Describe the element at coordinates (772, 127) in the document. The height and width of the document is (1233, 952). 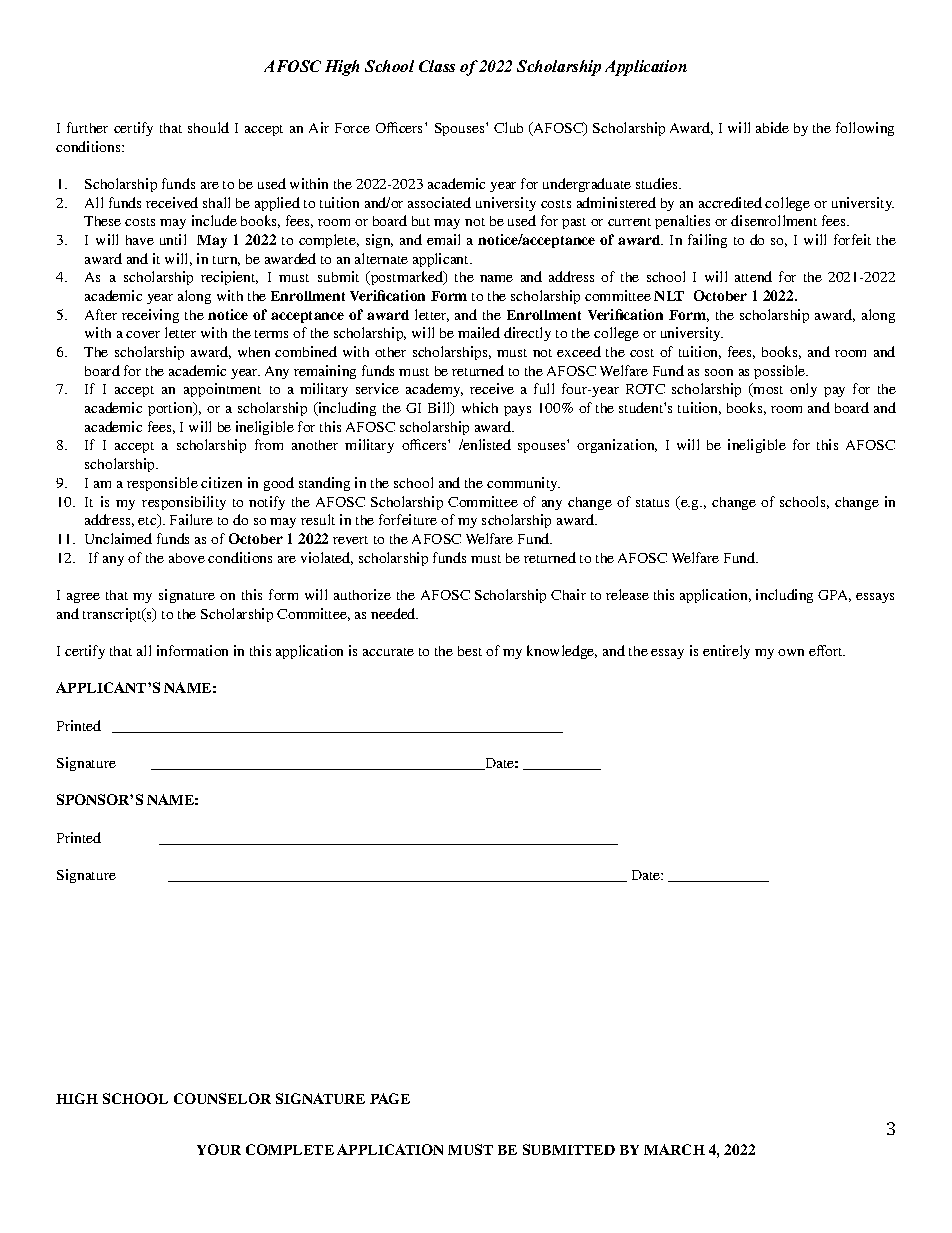
I see `abide` at that location.
